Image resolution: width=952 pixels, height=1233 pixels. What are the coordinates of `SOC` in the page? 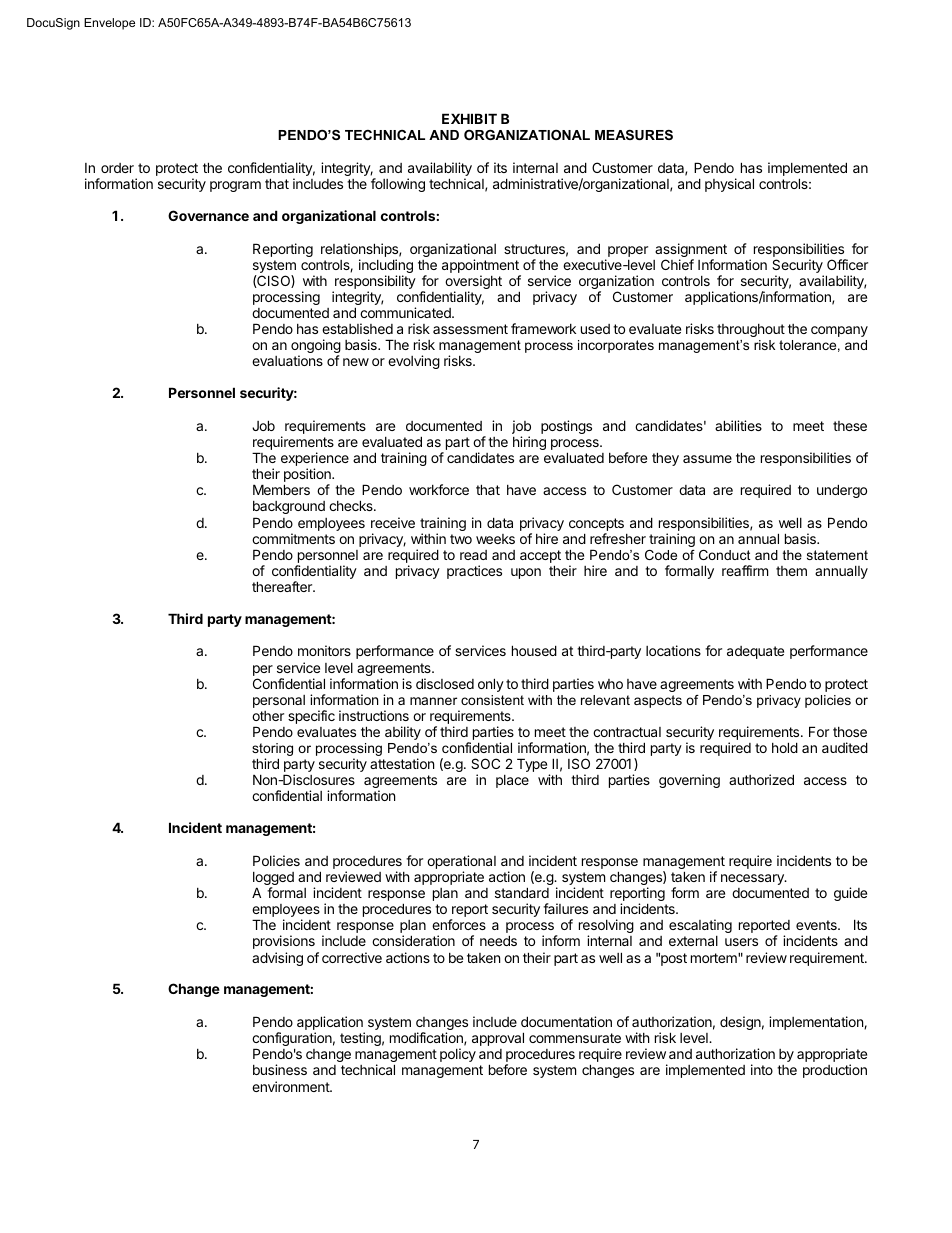 It's located at (485, 763).
